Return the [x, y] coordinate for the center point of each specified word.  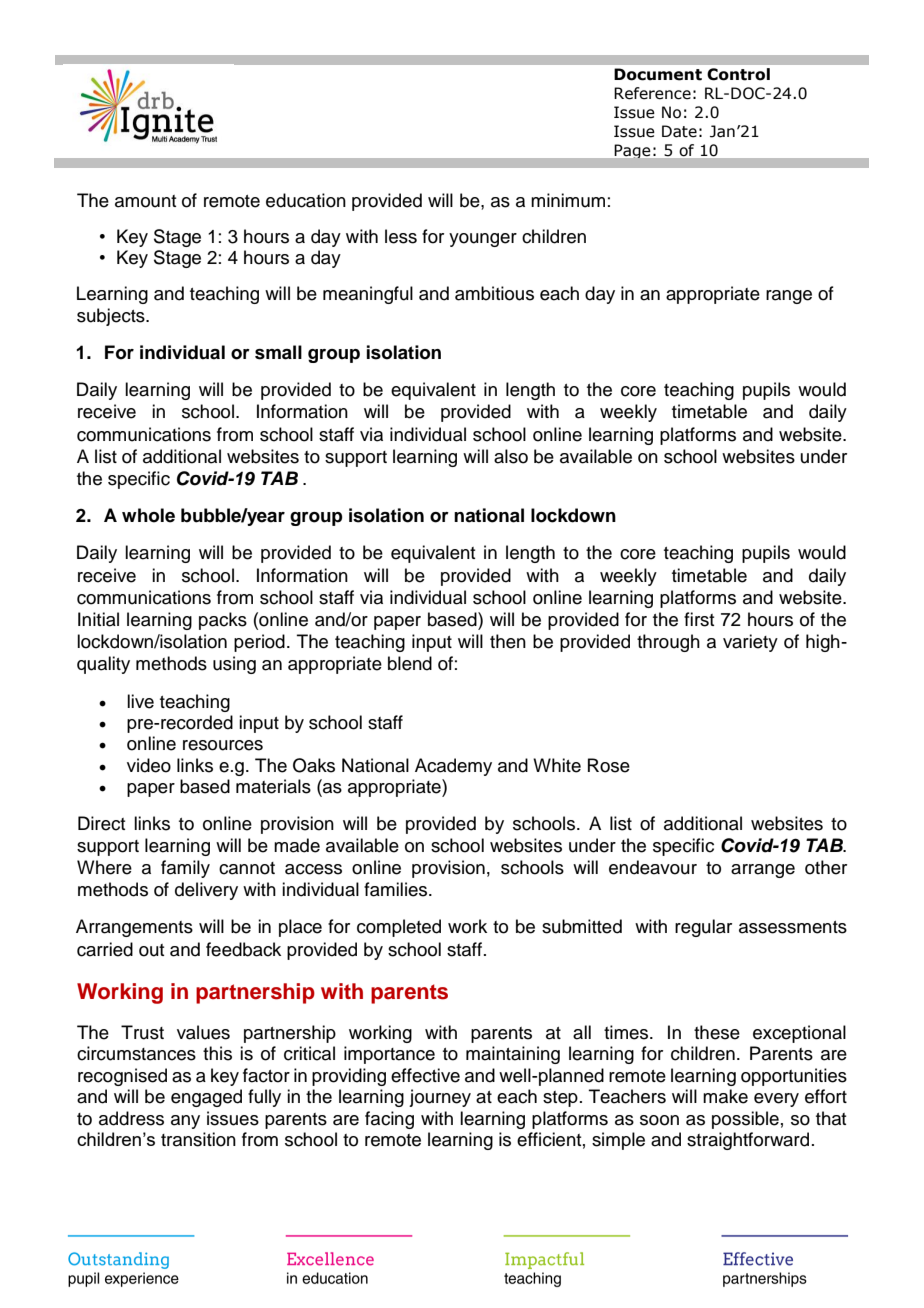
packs [223, 621]
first [699, 619]
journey [440, 1098]
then [508, 641]
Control [738, 74]
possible [745, 1120]
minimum [568, 200]
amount [145, 201]
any [185, 1122]
